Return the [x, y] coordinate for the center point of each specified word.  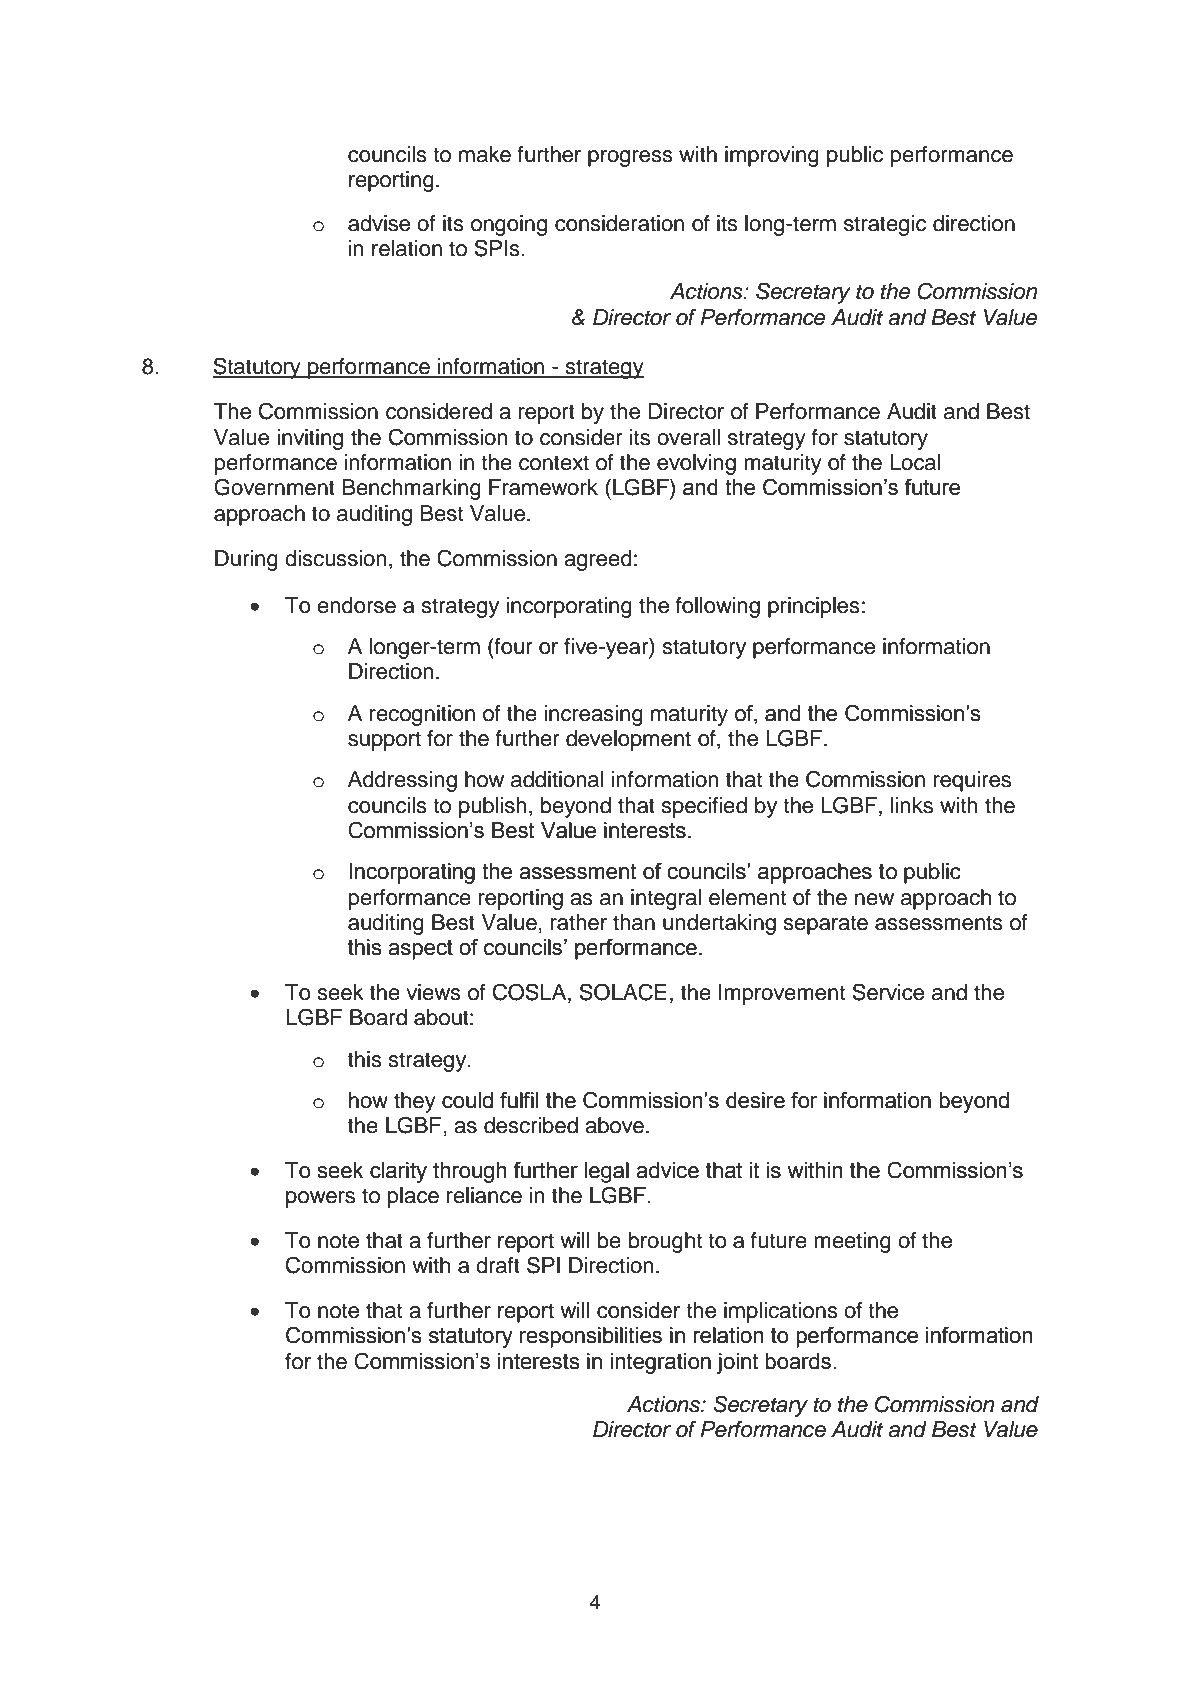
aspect [420, 949]
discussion [336, 558]
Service [888, 992]
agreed [598, 560]
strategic [885, 225]
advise [379, 223]
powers [320, 1199]
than [634, 922]
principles [814, 607]
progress [630, 158]
